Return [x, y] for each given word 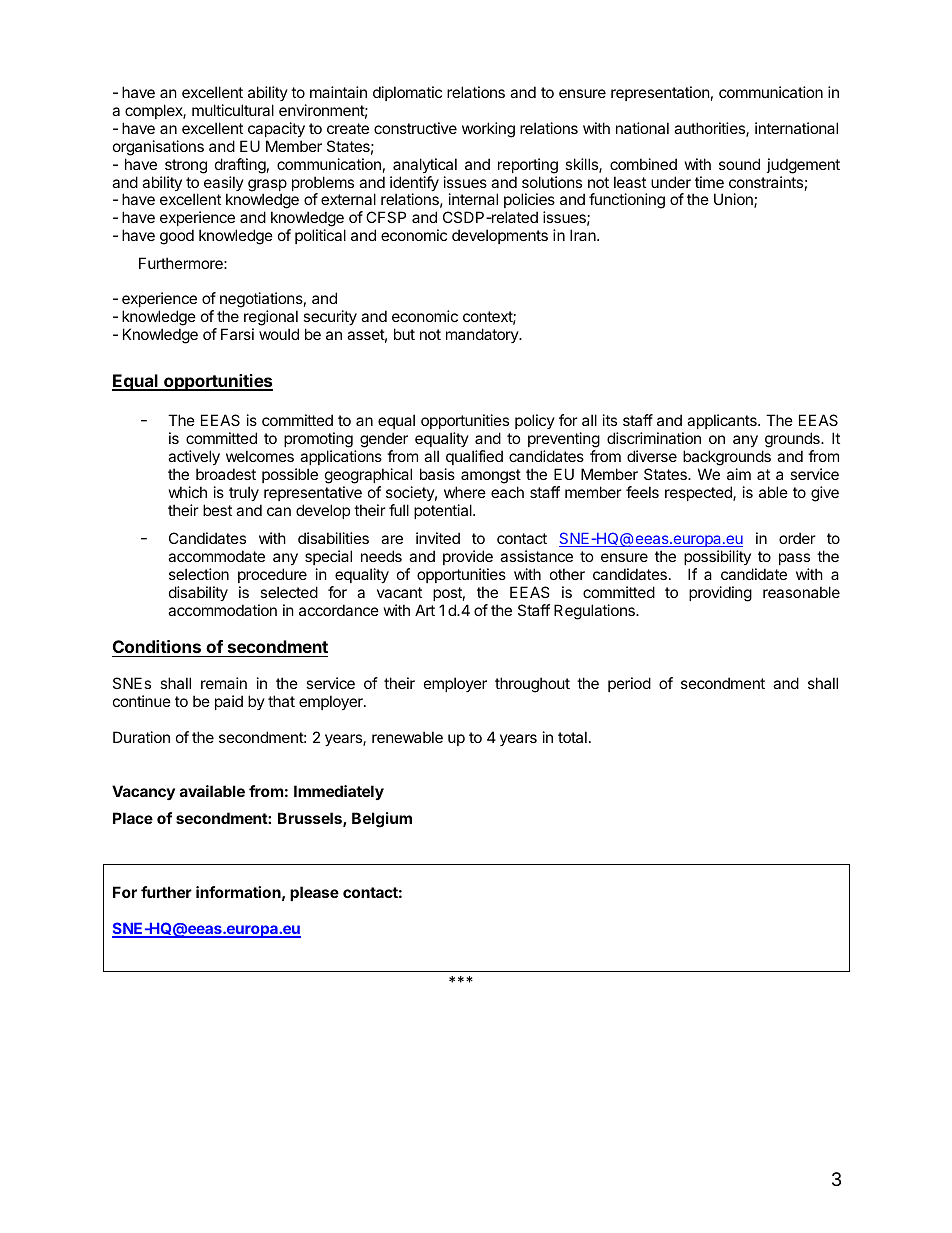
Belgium [382, 820]
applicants [723, 421]
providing [720, 594]
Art [425, 610]
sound [739, 164]
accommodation [222, 610]
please [314, 893]
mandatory [483, 335]
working [488, 130]
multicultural [233, 110]
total [572, 737]
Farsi [237, 334]
